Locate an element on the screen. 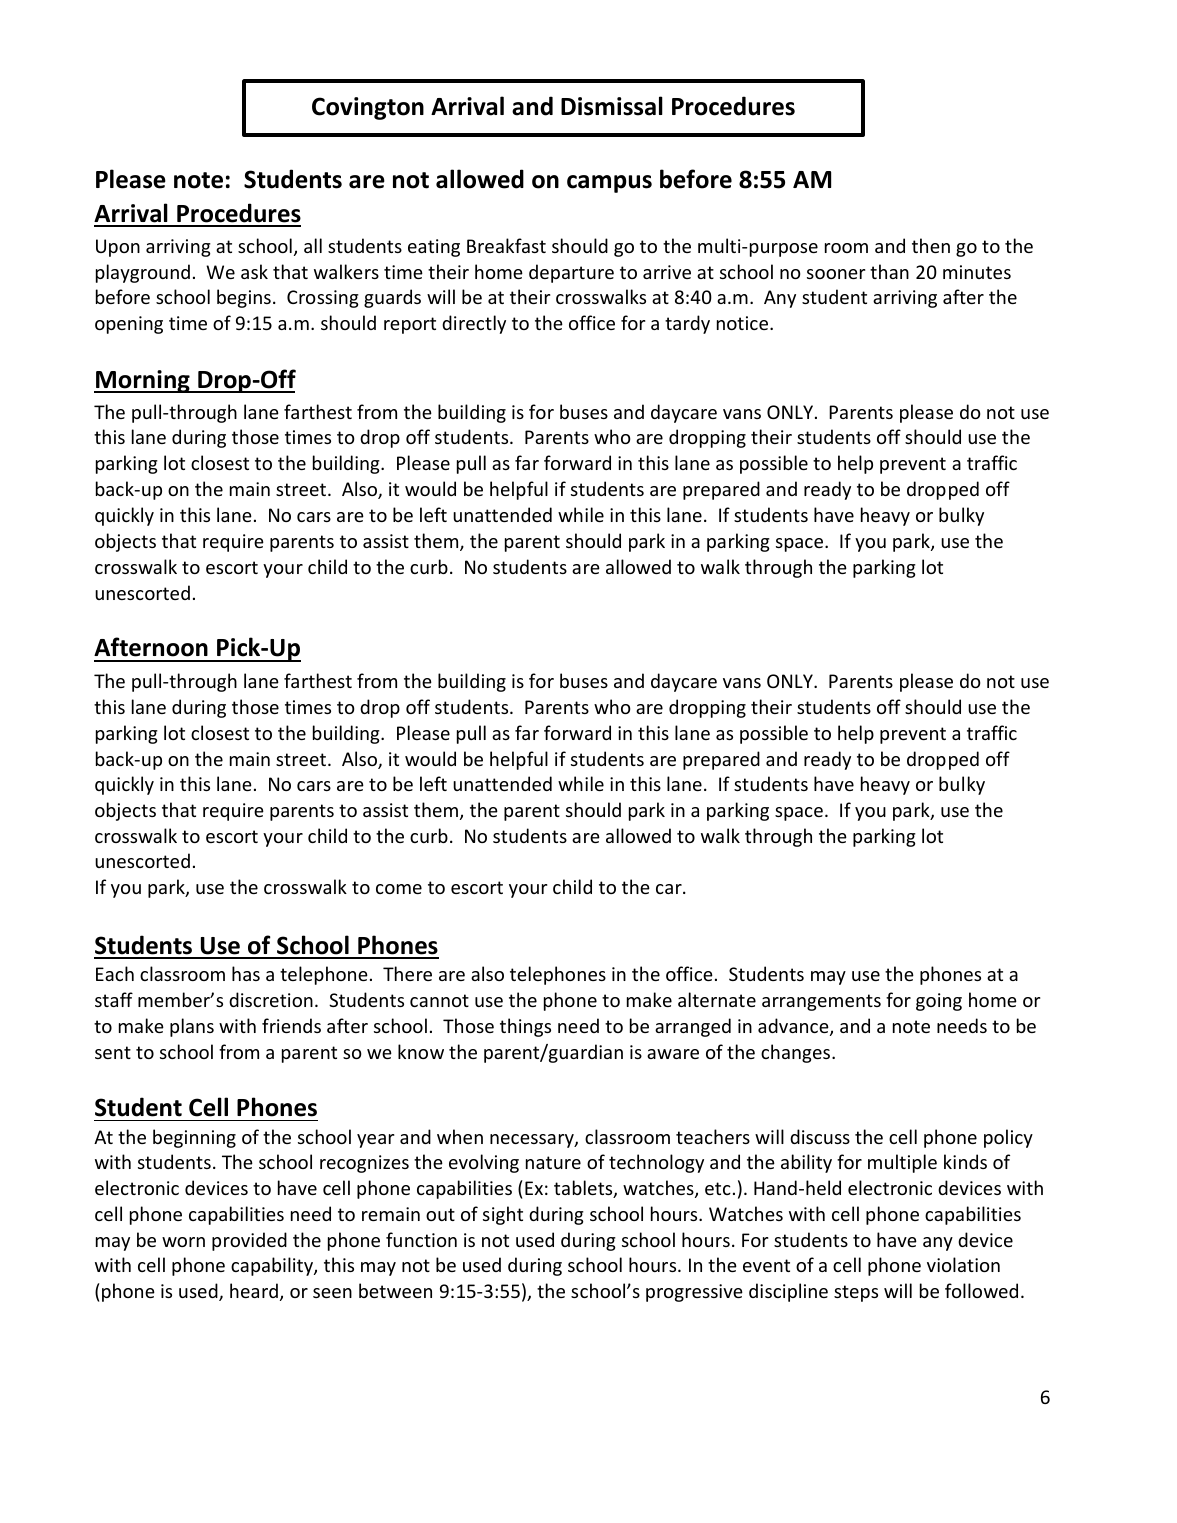 This screenshot has height=1523, width=1177. sight is located at coordinates (503, 1215).
